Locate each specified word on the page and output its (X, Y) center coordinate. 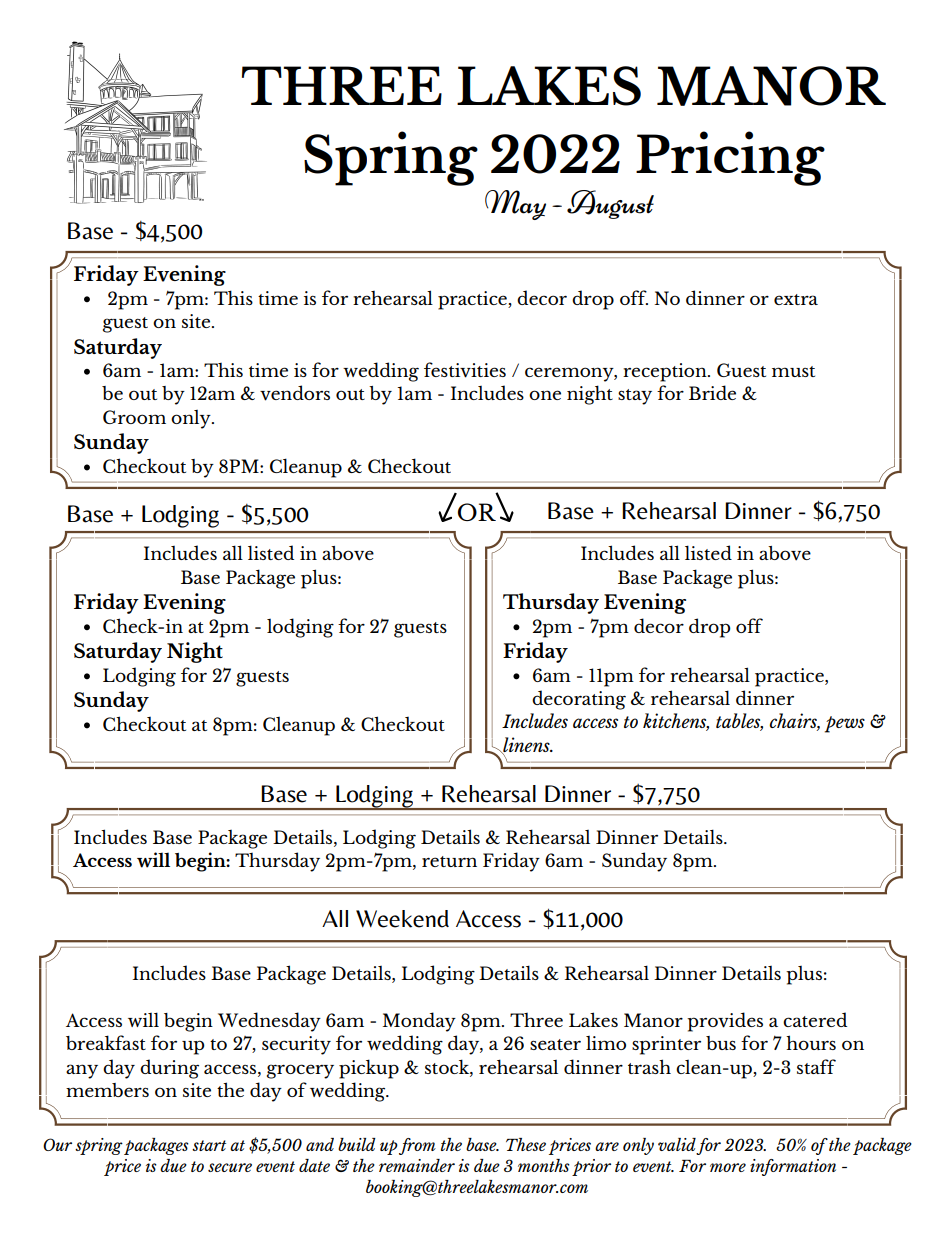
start (209, 1145)
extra (796, 299)
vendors (295, 393)
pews (845, 724)
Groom (134, 417)
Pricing (730, 158)
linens (526, 745)
